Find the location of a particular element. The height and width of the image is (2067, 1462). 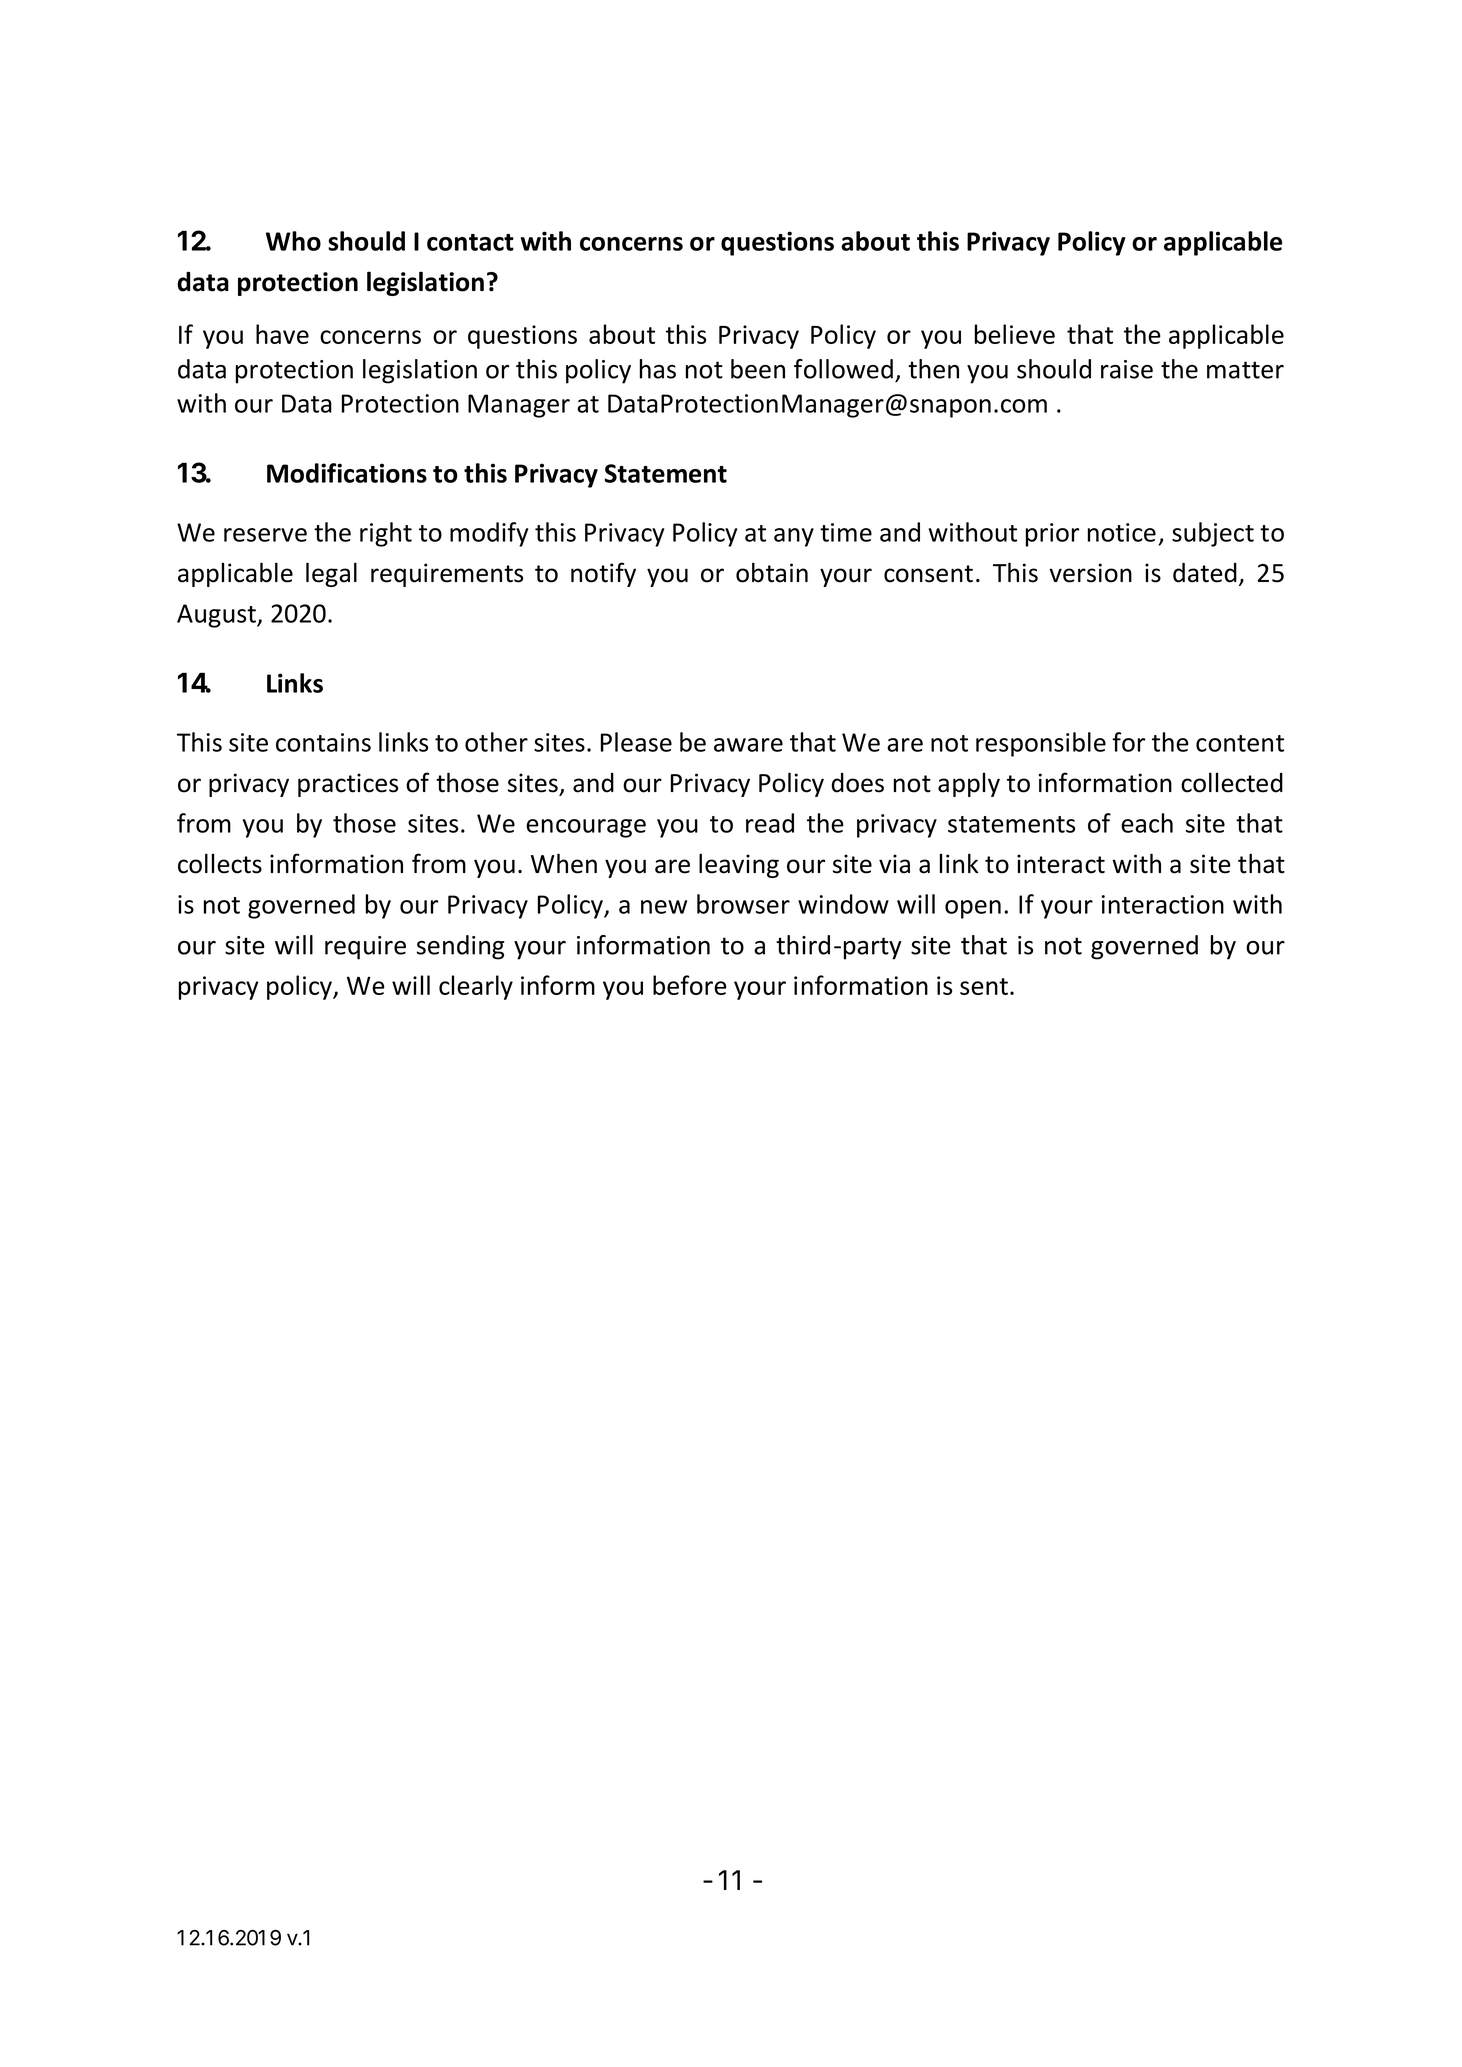

contact is located at coordinates (470, 242).
